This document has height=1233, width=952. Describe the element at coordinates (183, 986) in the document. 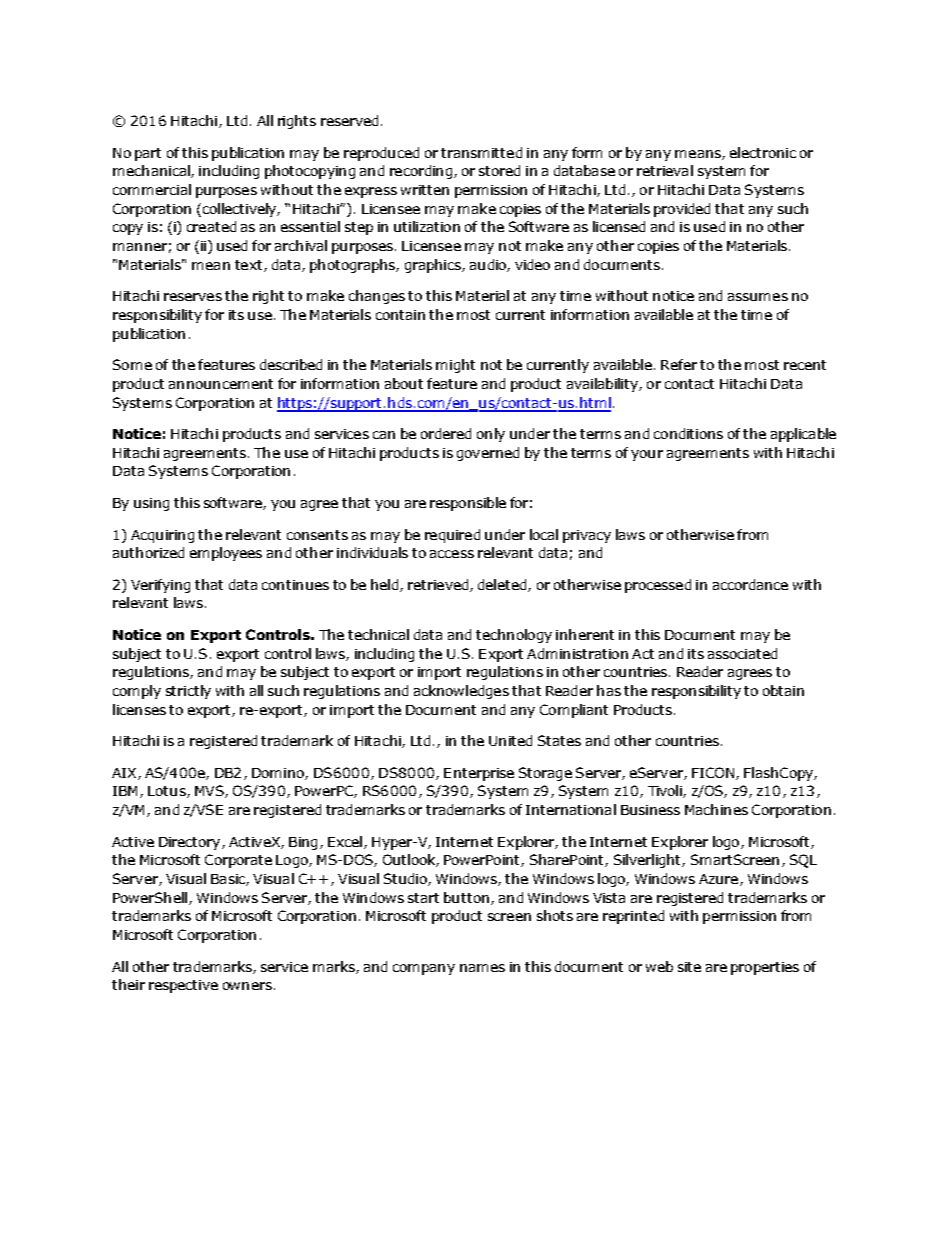

I see `respective` at that location.
